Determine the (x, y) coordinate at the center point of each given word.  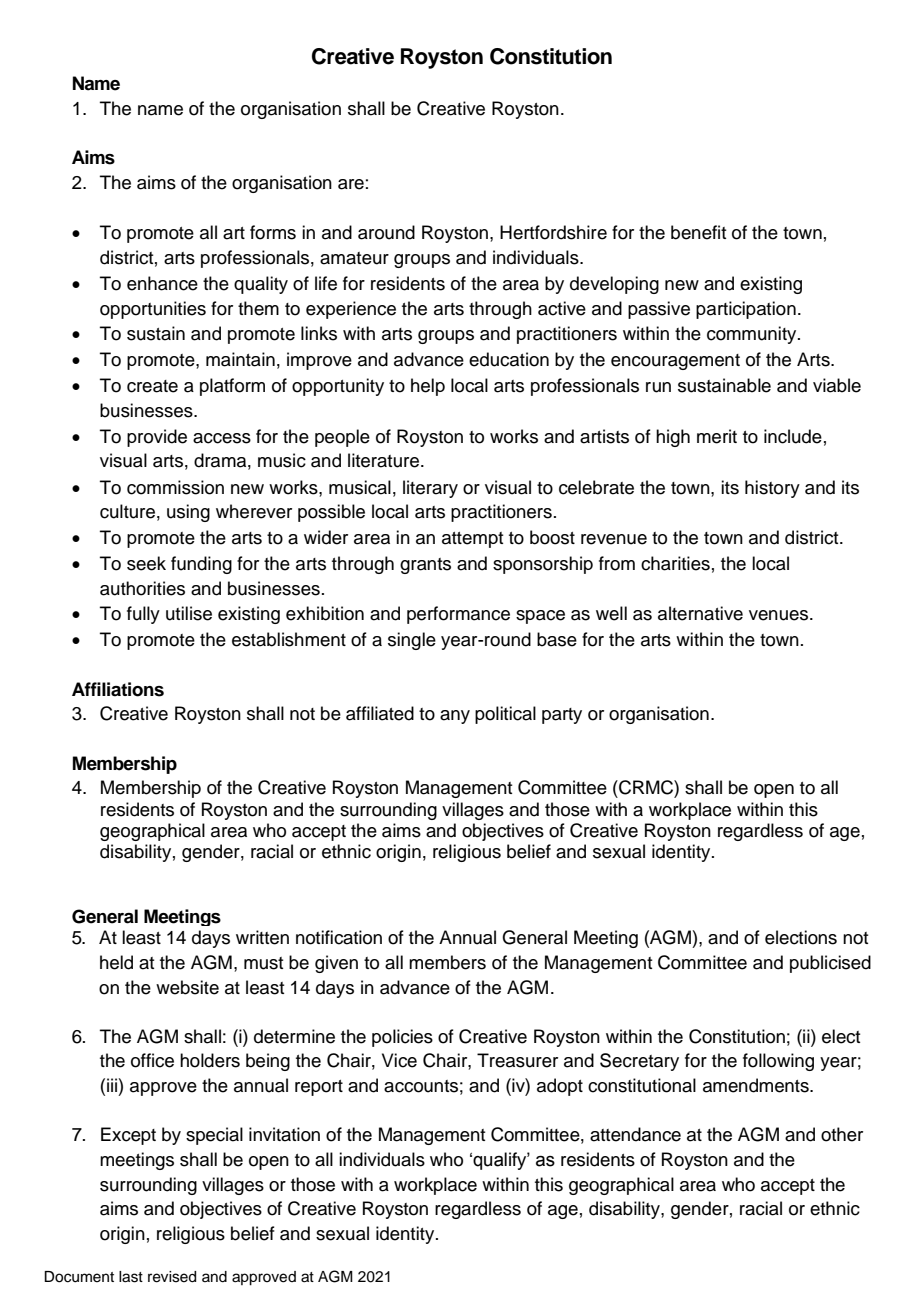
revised (172, 1277)
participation (746, 310)
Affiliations (118, 689)
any (455, 717)
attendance (635, 1134)
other (842, 1134)
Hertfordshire (553, 232)
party (562, 716)
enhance (162, 283)
